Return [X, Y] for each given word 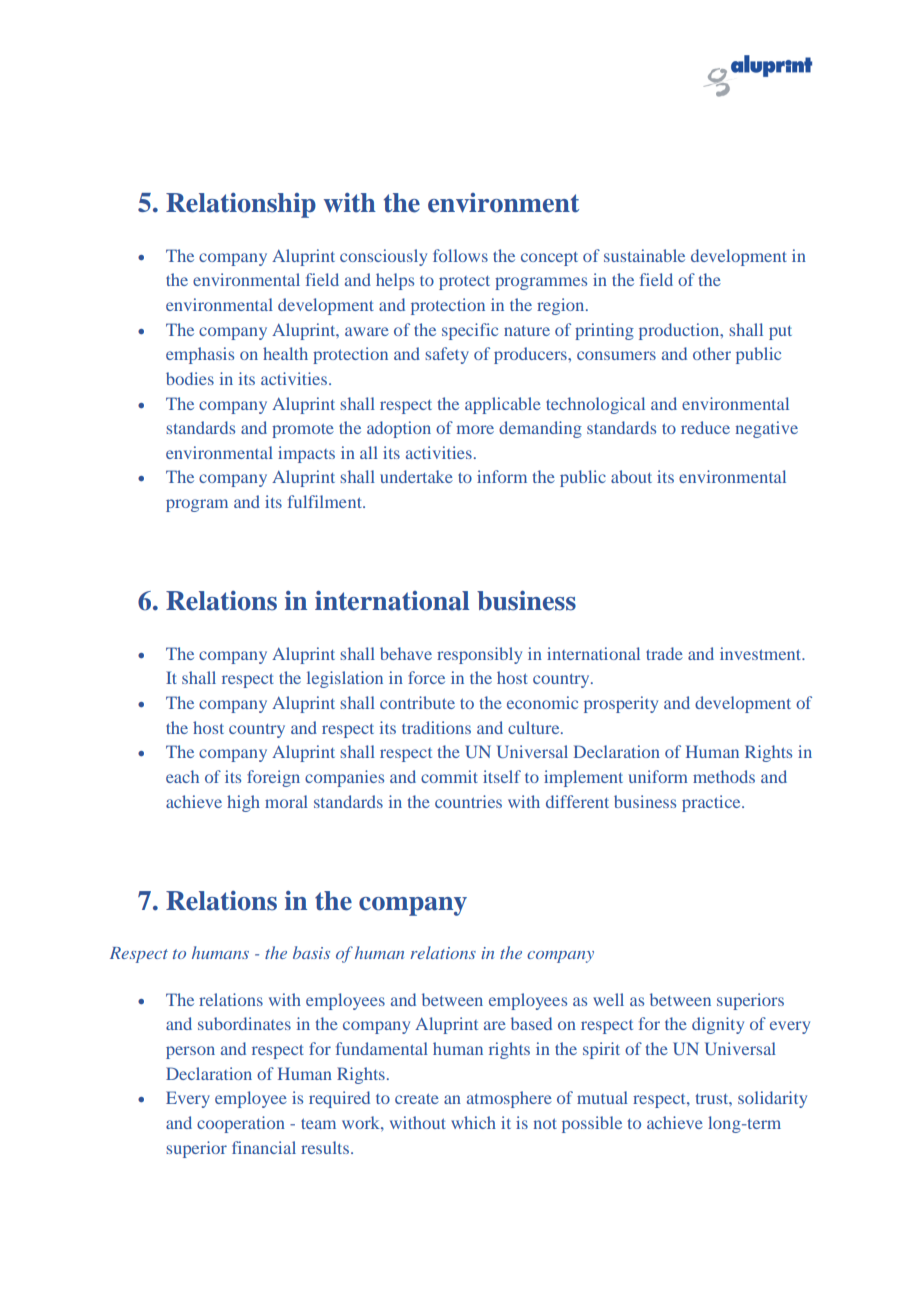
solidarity [772, 1099]
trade [664, 653]
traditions [436, 727]
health [285, 353]
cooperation [241, 1124]
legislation [345, 679]
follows [460, 255]
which [473, 1122]
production [680, 331]
